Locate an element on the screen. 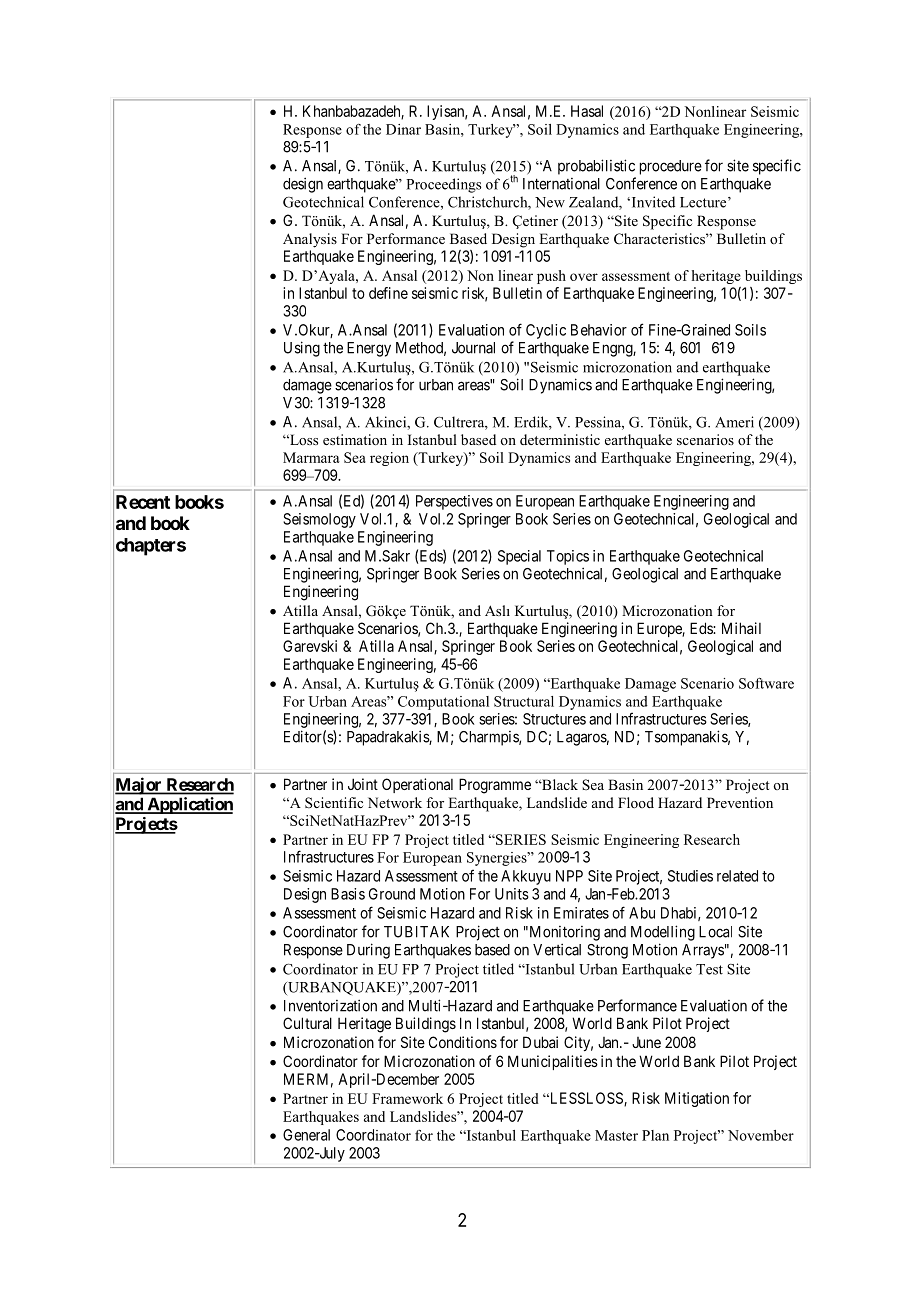 This screenshot has width=924, height=1308. Analysis is located at coordinates (310, 240).
